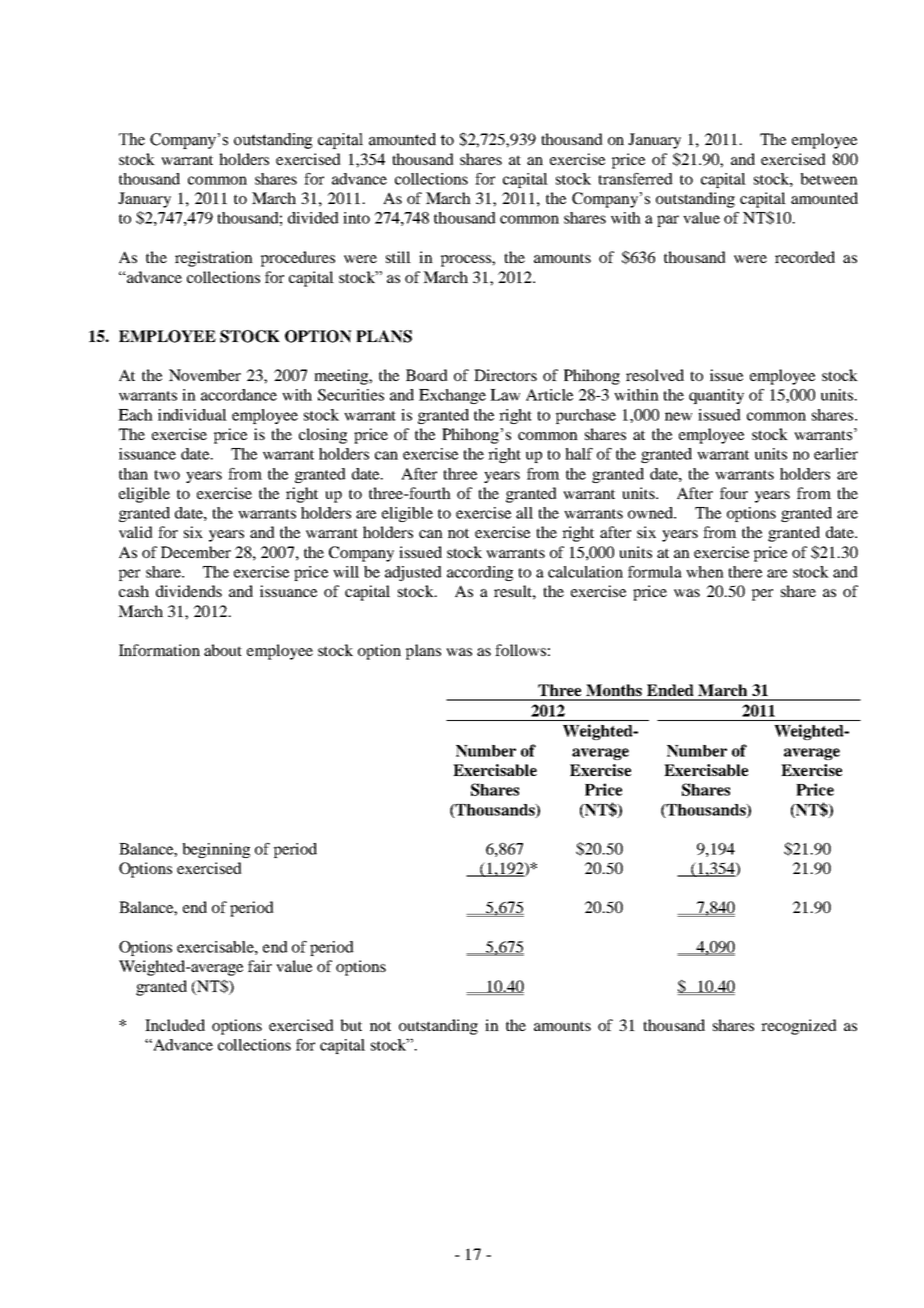 The height and width of the page is (1308, 924). Describe the element at coordinates (799, 1027) in the page. I see `recognized` at that location.
